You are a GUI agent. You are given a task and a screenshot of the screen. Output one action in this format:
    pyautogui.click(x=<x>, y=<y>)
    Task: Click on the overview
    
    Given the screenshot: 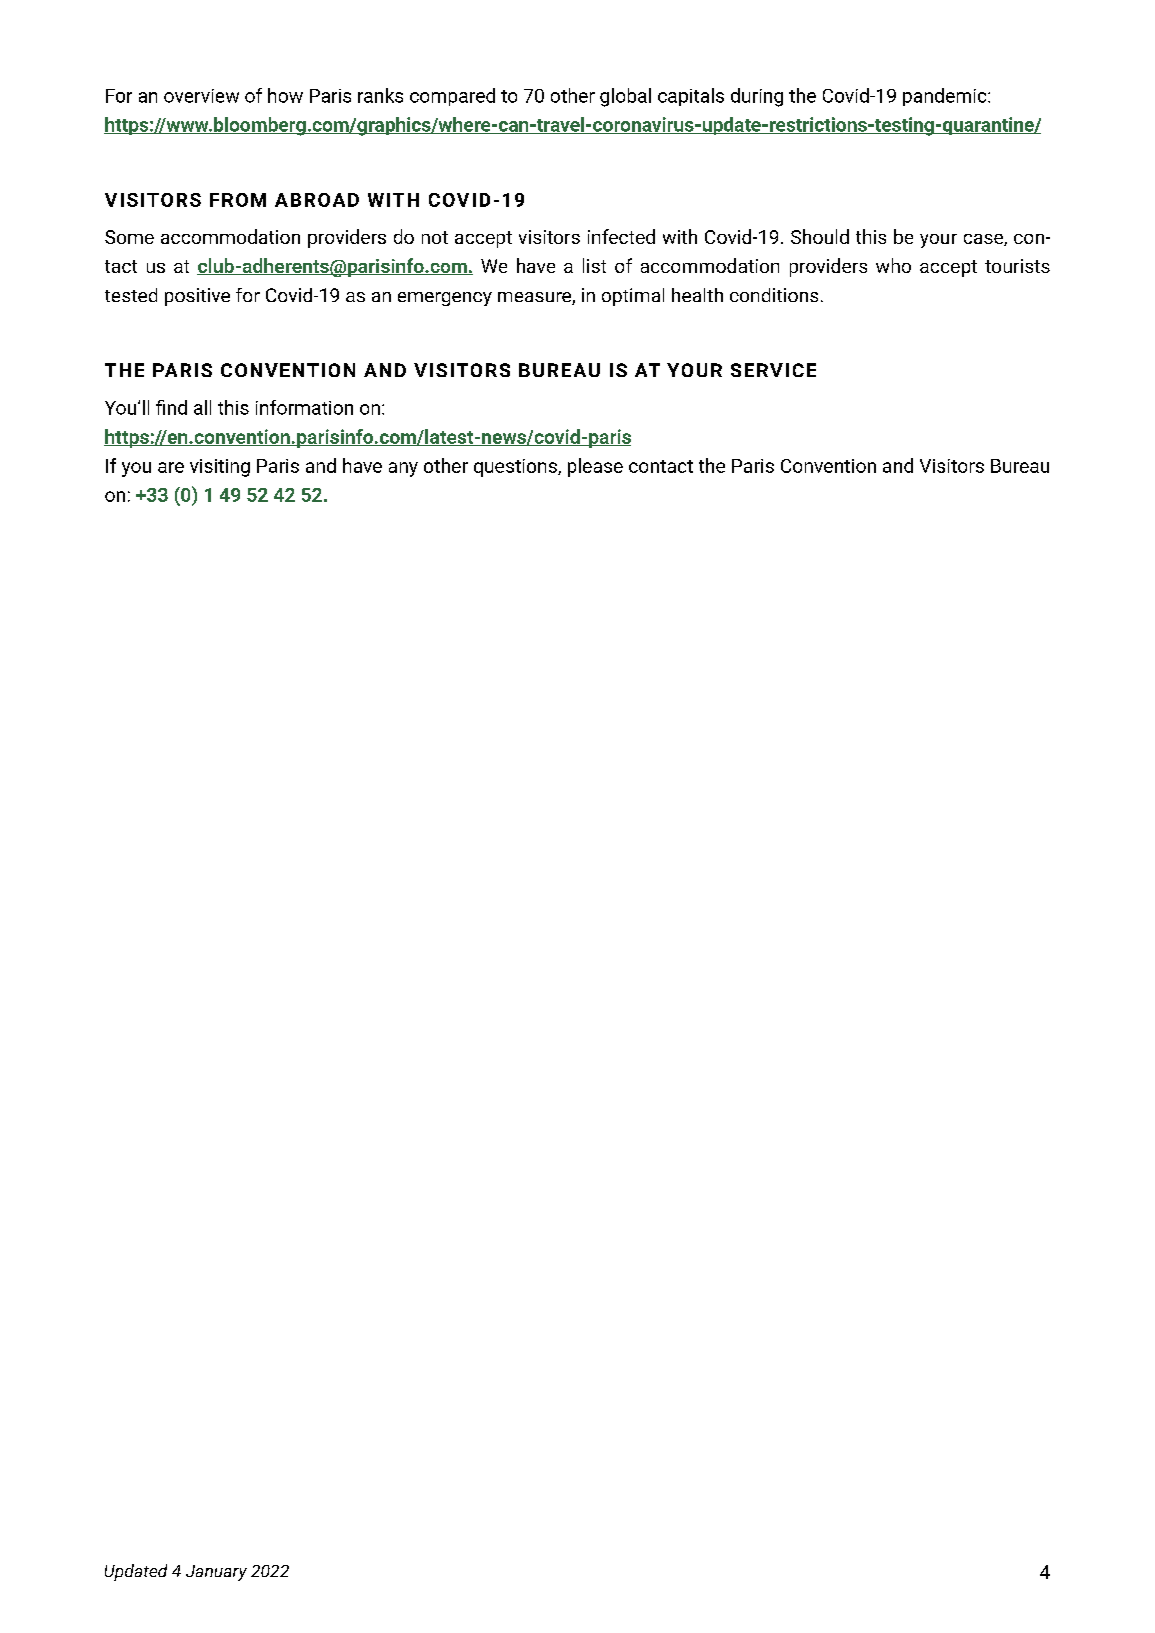 What is the action you would take?
    pyautogui.click(x=201, y=96)
